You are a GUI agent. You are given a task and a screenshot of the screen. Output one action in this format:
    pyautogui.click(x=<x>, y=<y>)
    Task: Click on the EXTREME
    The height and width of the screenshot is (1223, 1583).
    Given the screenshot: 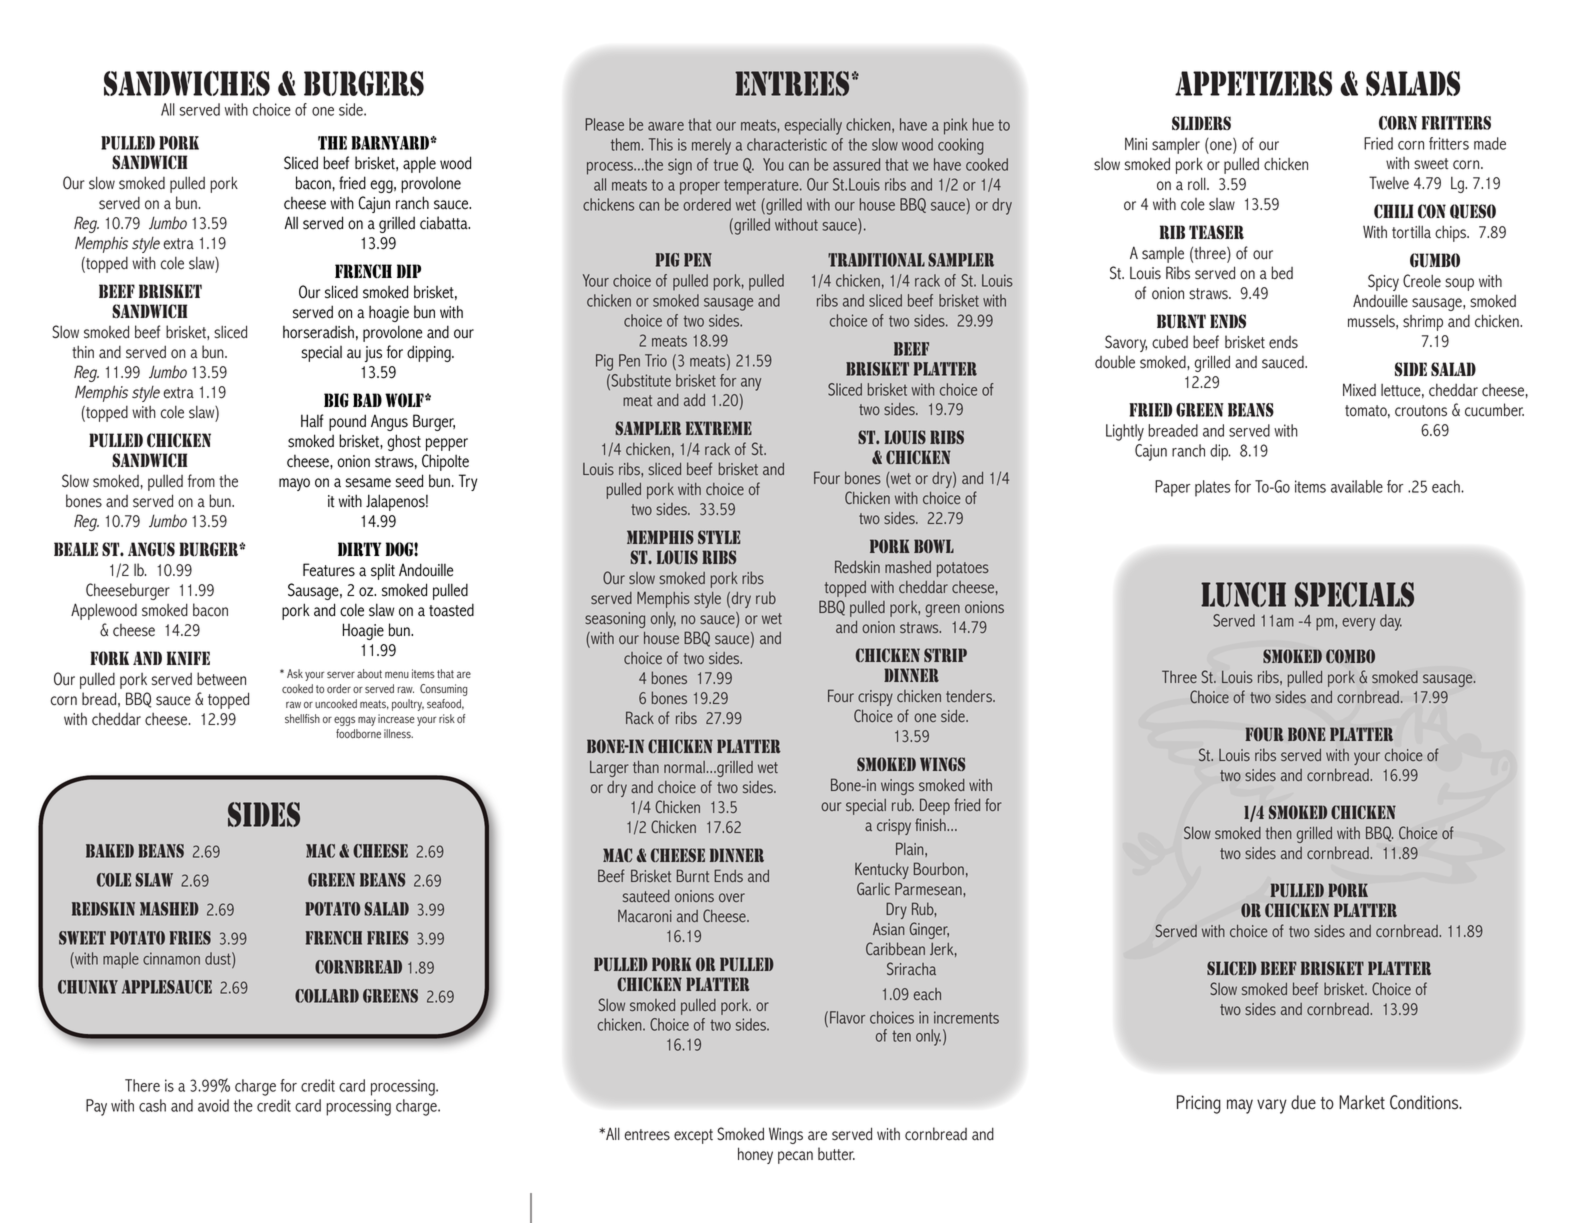 What is the action you would take?
    pyautogui.click(x=719, y=428)
